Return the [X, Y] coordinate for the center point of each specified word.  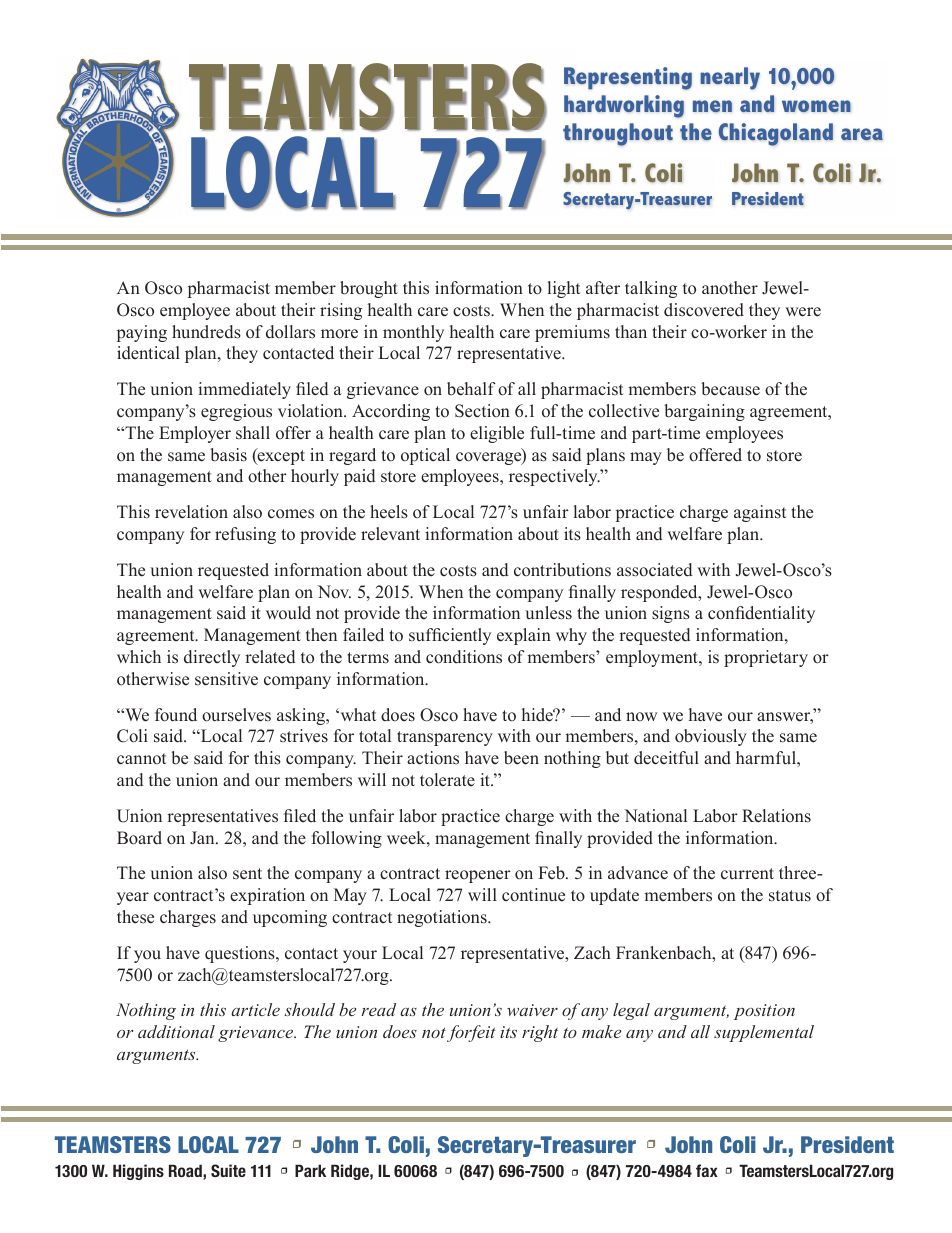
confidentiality [761, 614]
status [790, 896]
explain [524, 636]
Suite [228, 1170]
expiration [267, 896]
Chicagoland [775, 134]
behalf [471, 389]
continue [533, 895]
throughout [618, 134]
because [730, 389]
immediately [244, 390]
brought [369, 289]
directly [212, 658]
